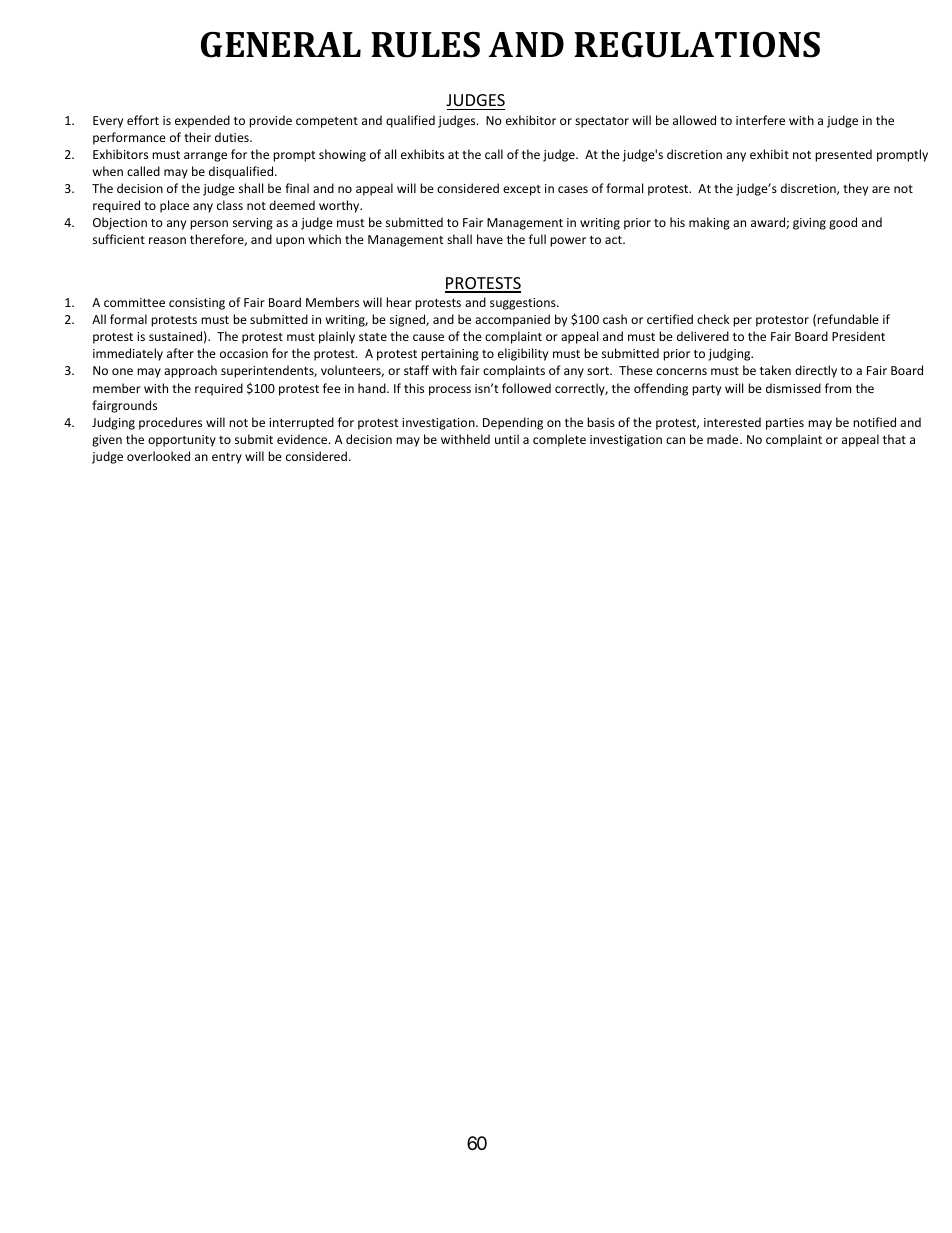  I want to click on RULES, so click(425, 45).
